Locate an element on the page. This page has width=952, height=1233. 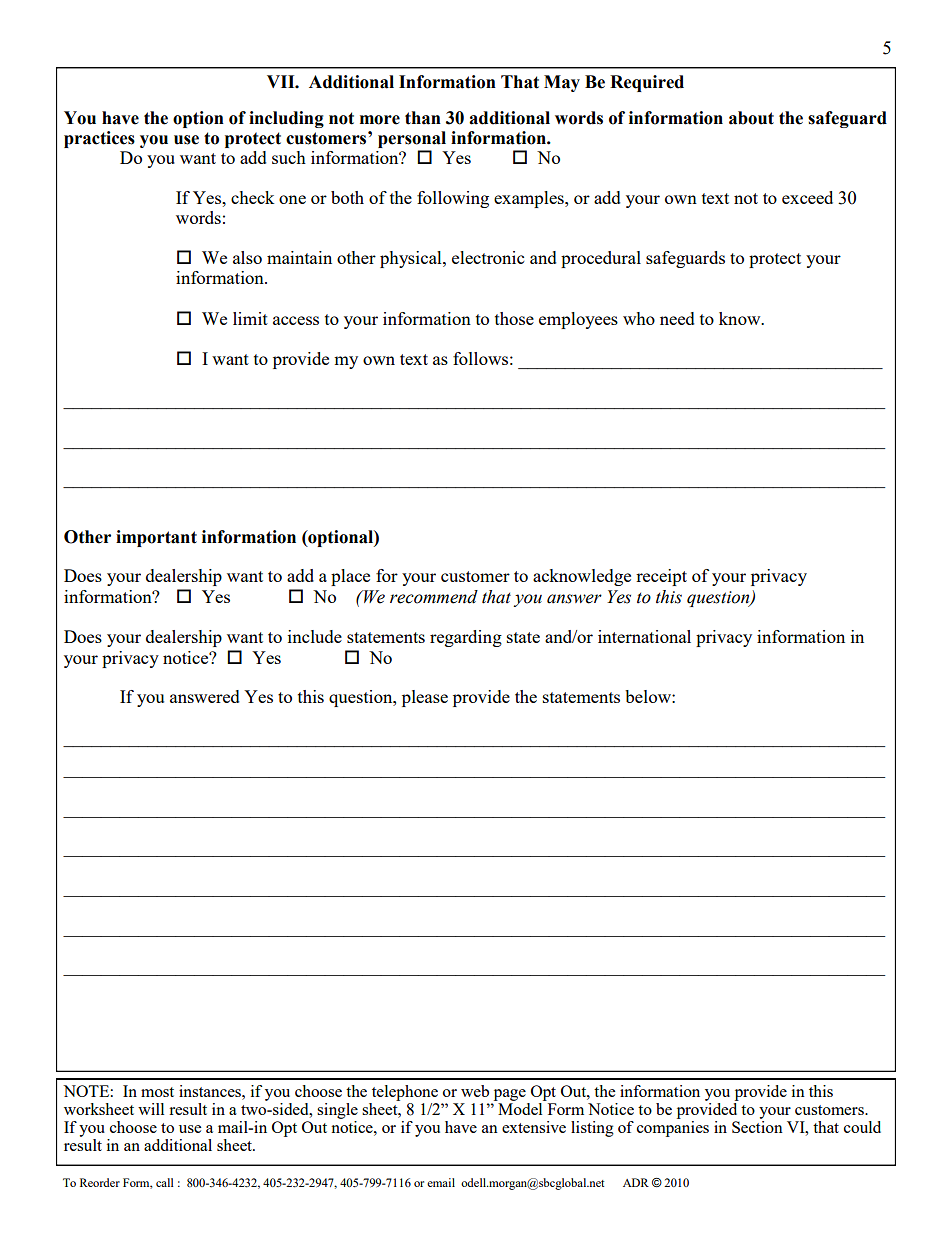
regarding is located at coordinates (466, 638).
